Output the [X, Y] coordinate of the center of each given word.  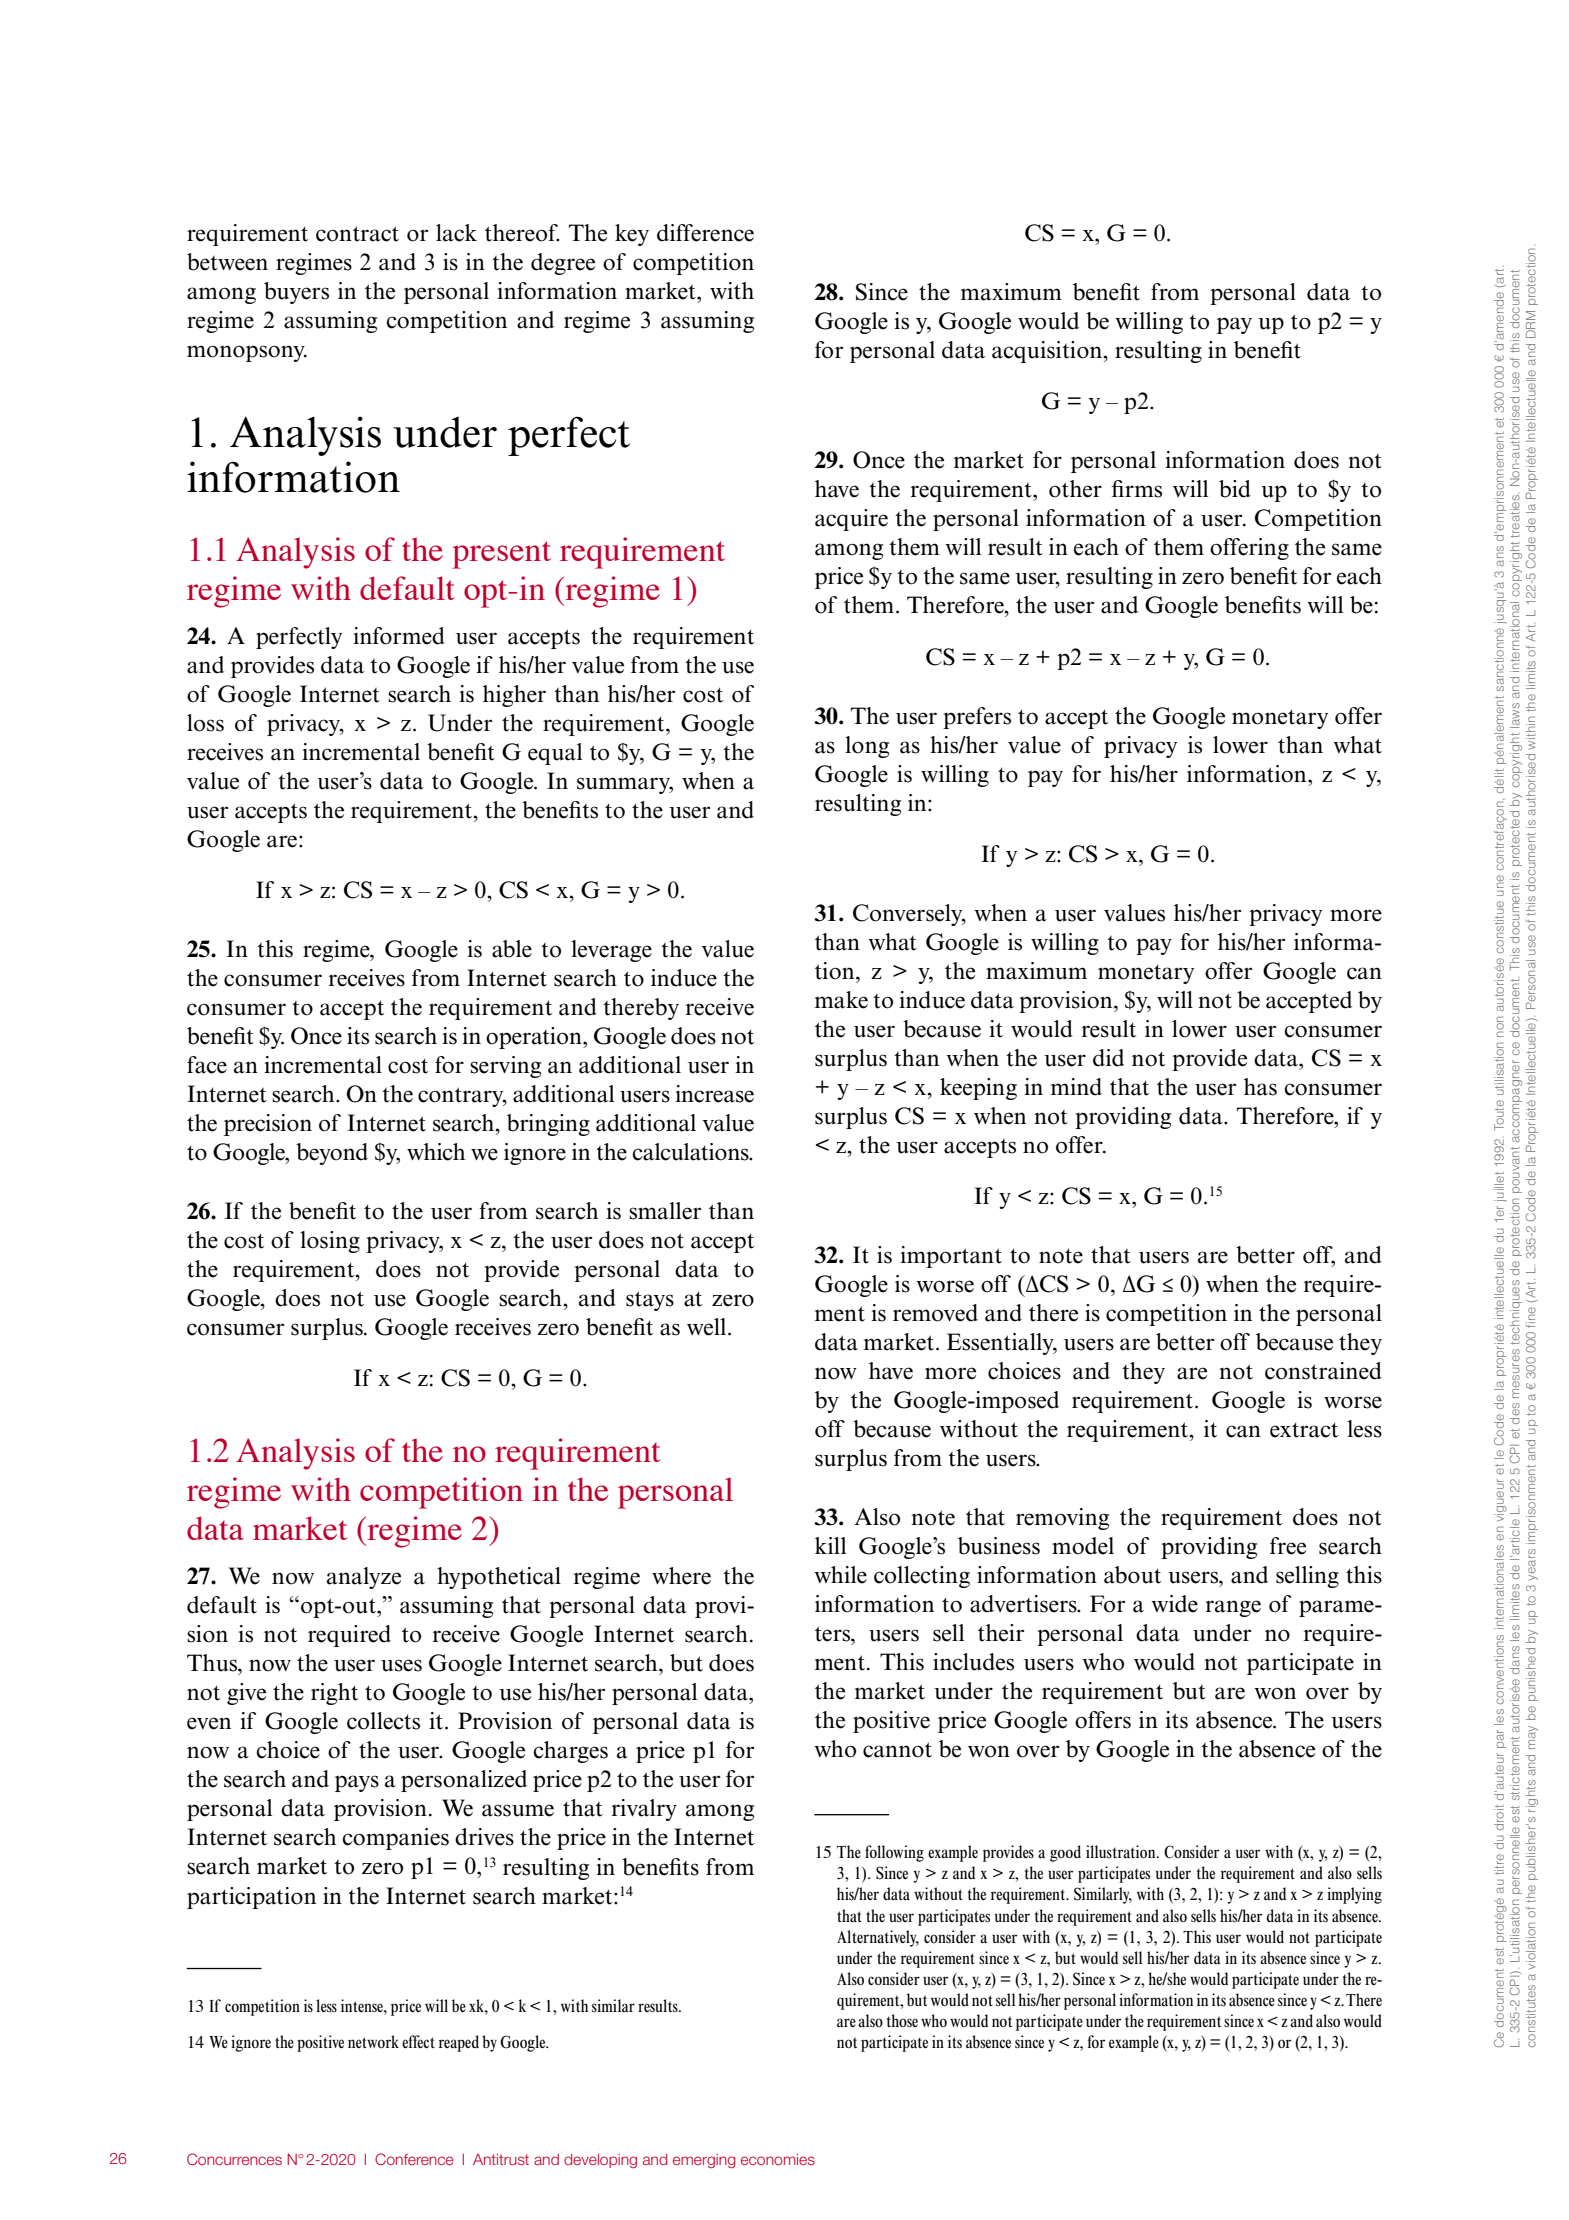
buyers [296, 293]
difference [705, 233]
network [373, 2041]
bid [1235, 489]
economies [778, 2159]
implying [1354, 1895]
